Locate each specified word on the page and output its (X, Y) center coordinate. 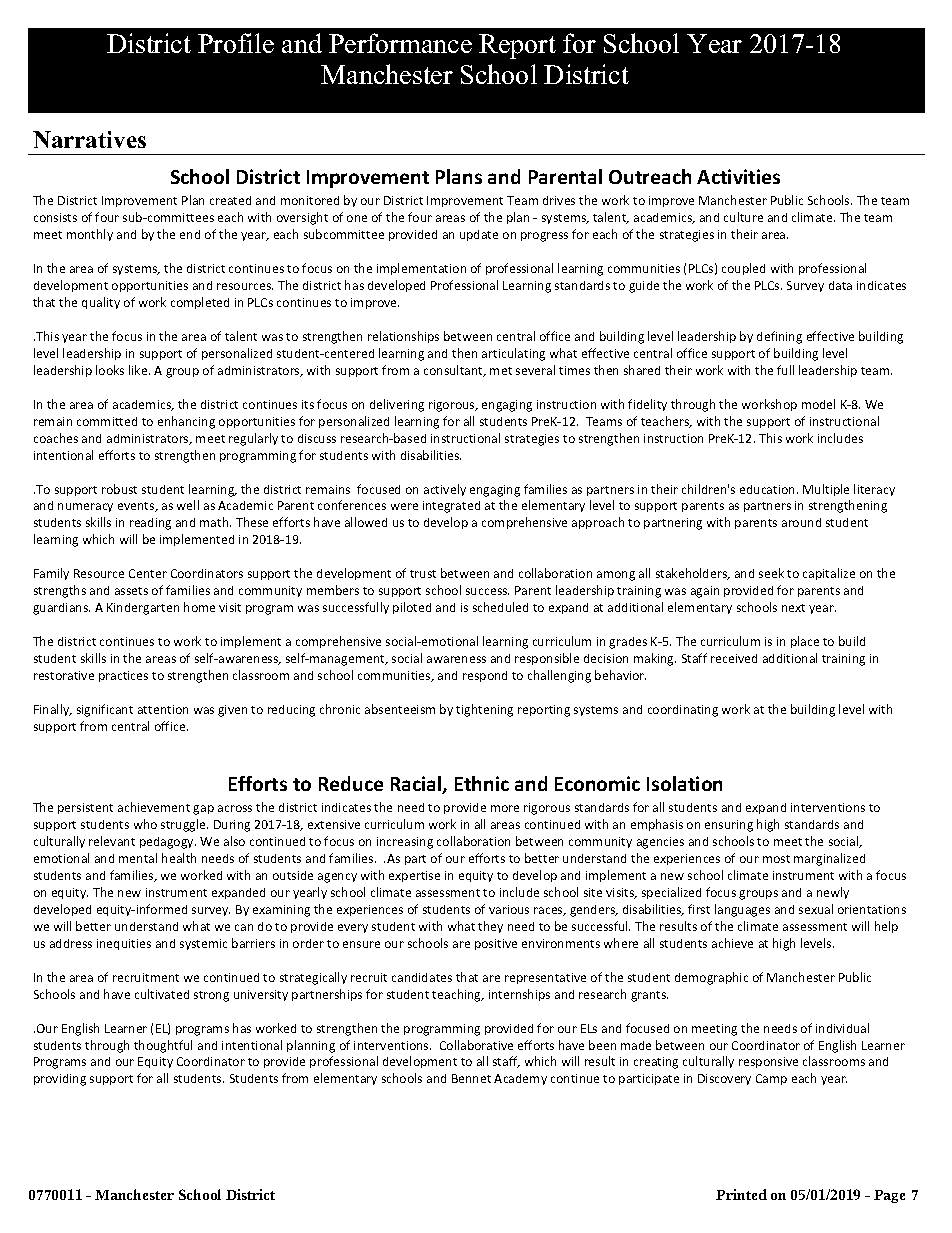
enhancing (186, 422)
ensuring (729, 826)
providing (60, 1080)
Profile (236, 43)
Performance (400, 43)
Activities (738, 176)
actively (445, 490)
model (818, 404)
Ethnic (482, 783)
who (145, 824)
